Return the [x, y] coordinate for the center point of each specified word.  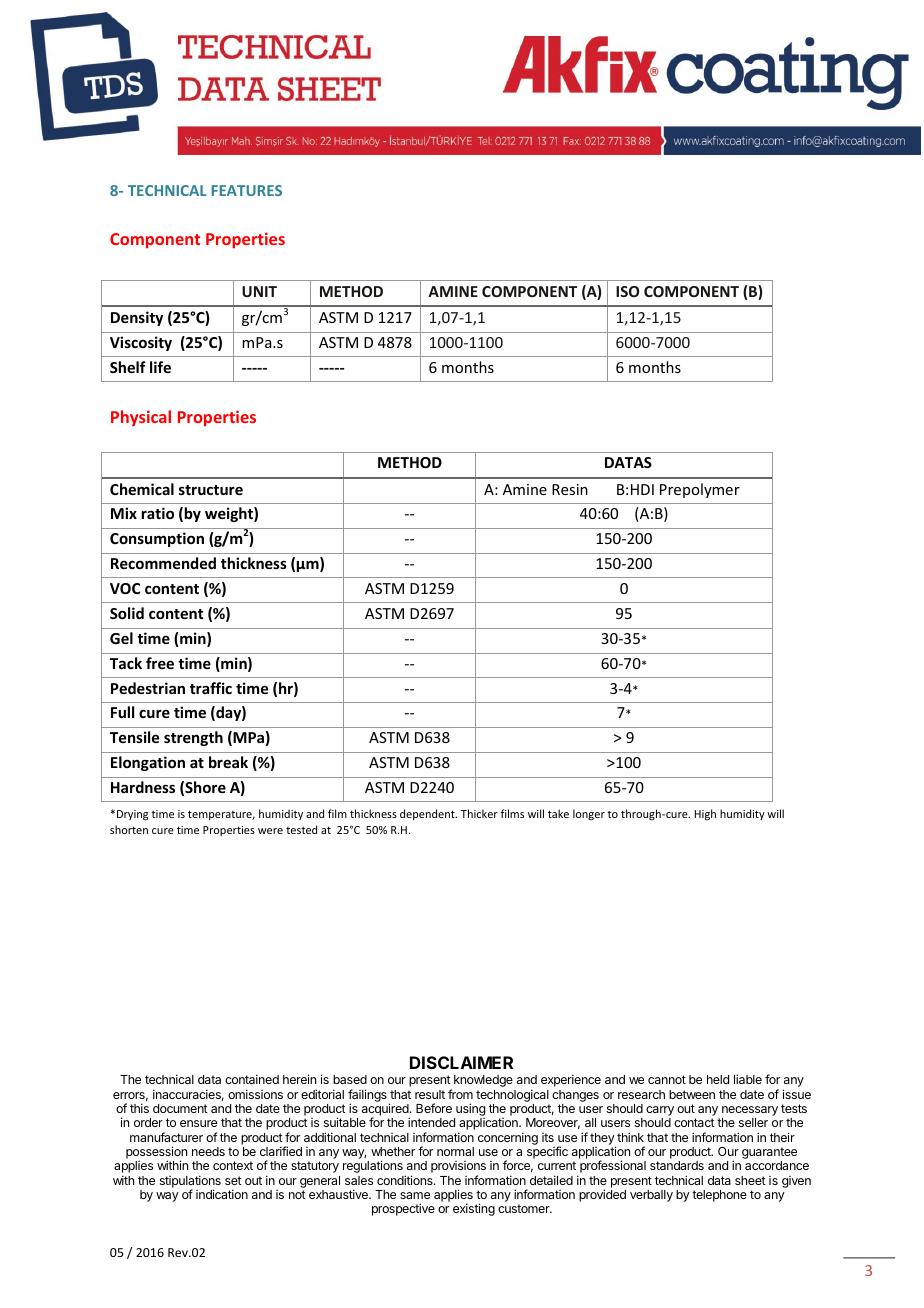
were [270, 831]
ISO [627, 291]
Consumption [157, 539]
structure [211, 490]
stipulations [190, 1182]
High [705, 815]
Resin [570, 489]
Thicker [479, 813]
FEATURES [247, 190]
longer [589, 814]
